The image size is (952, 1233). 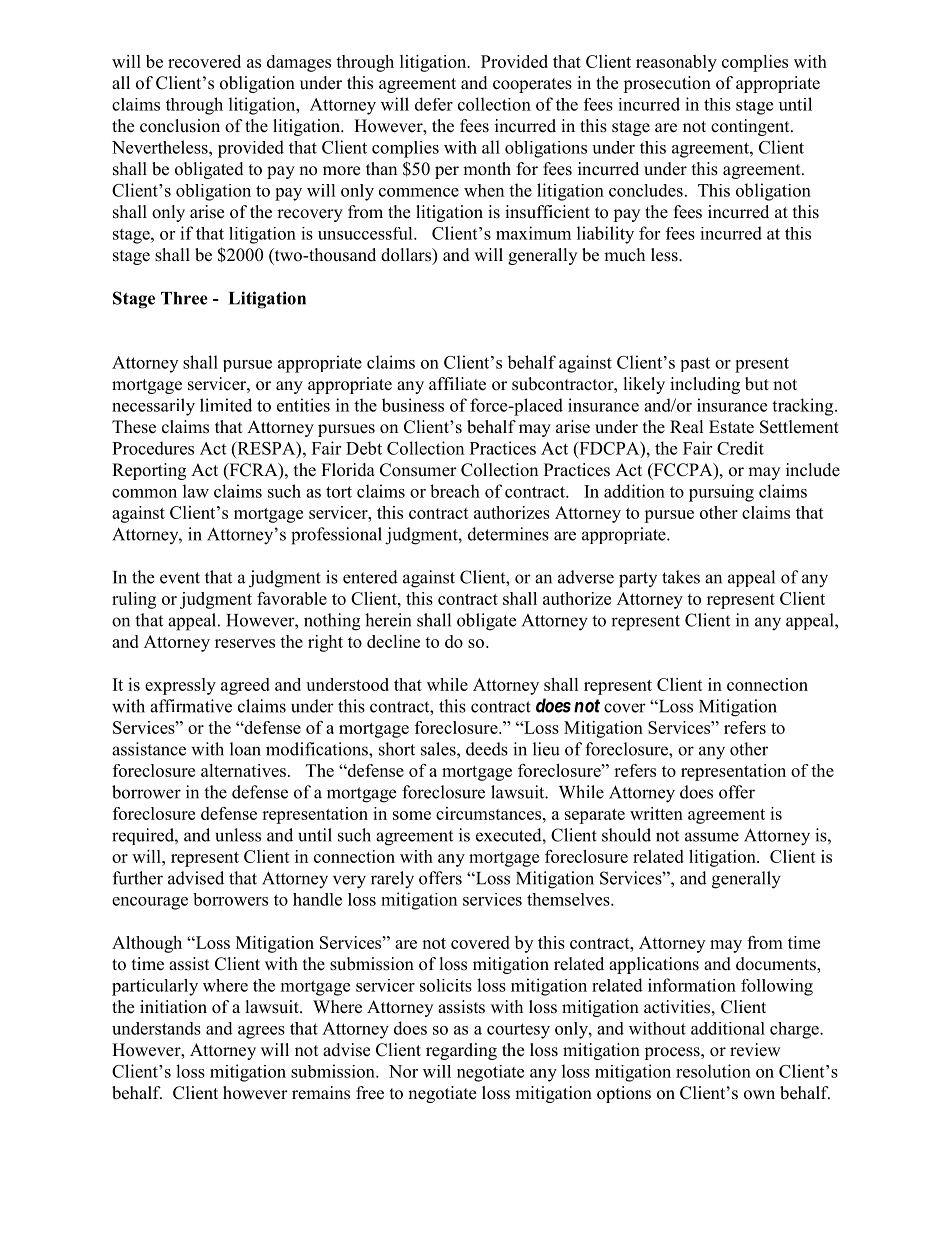 What do you see at coordinates (751, 127) in the image?
I see `contingent` at bounding box center [751, 127].
